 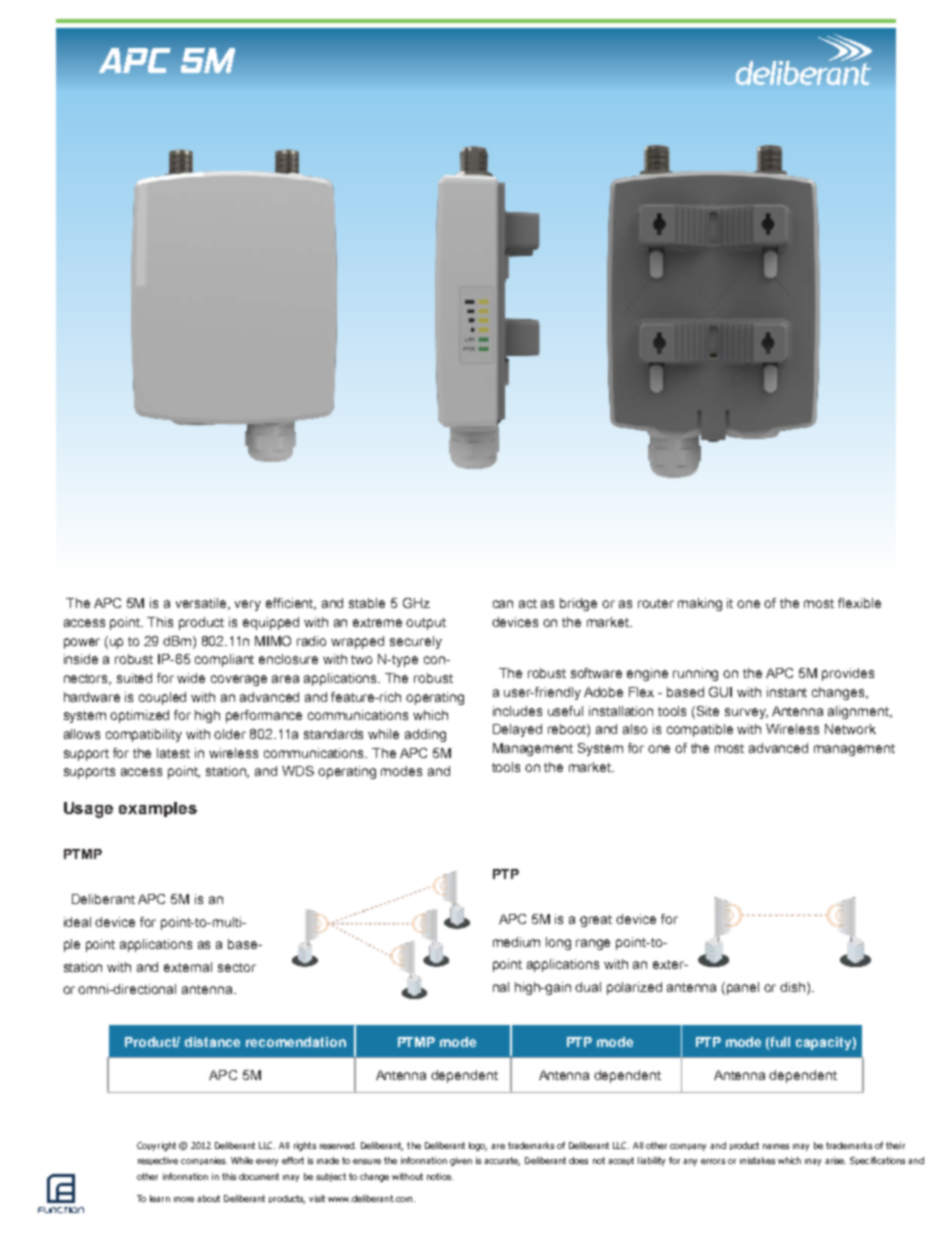 I want to click on versatile, so click(x=203, y=604).
